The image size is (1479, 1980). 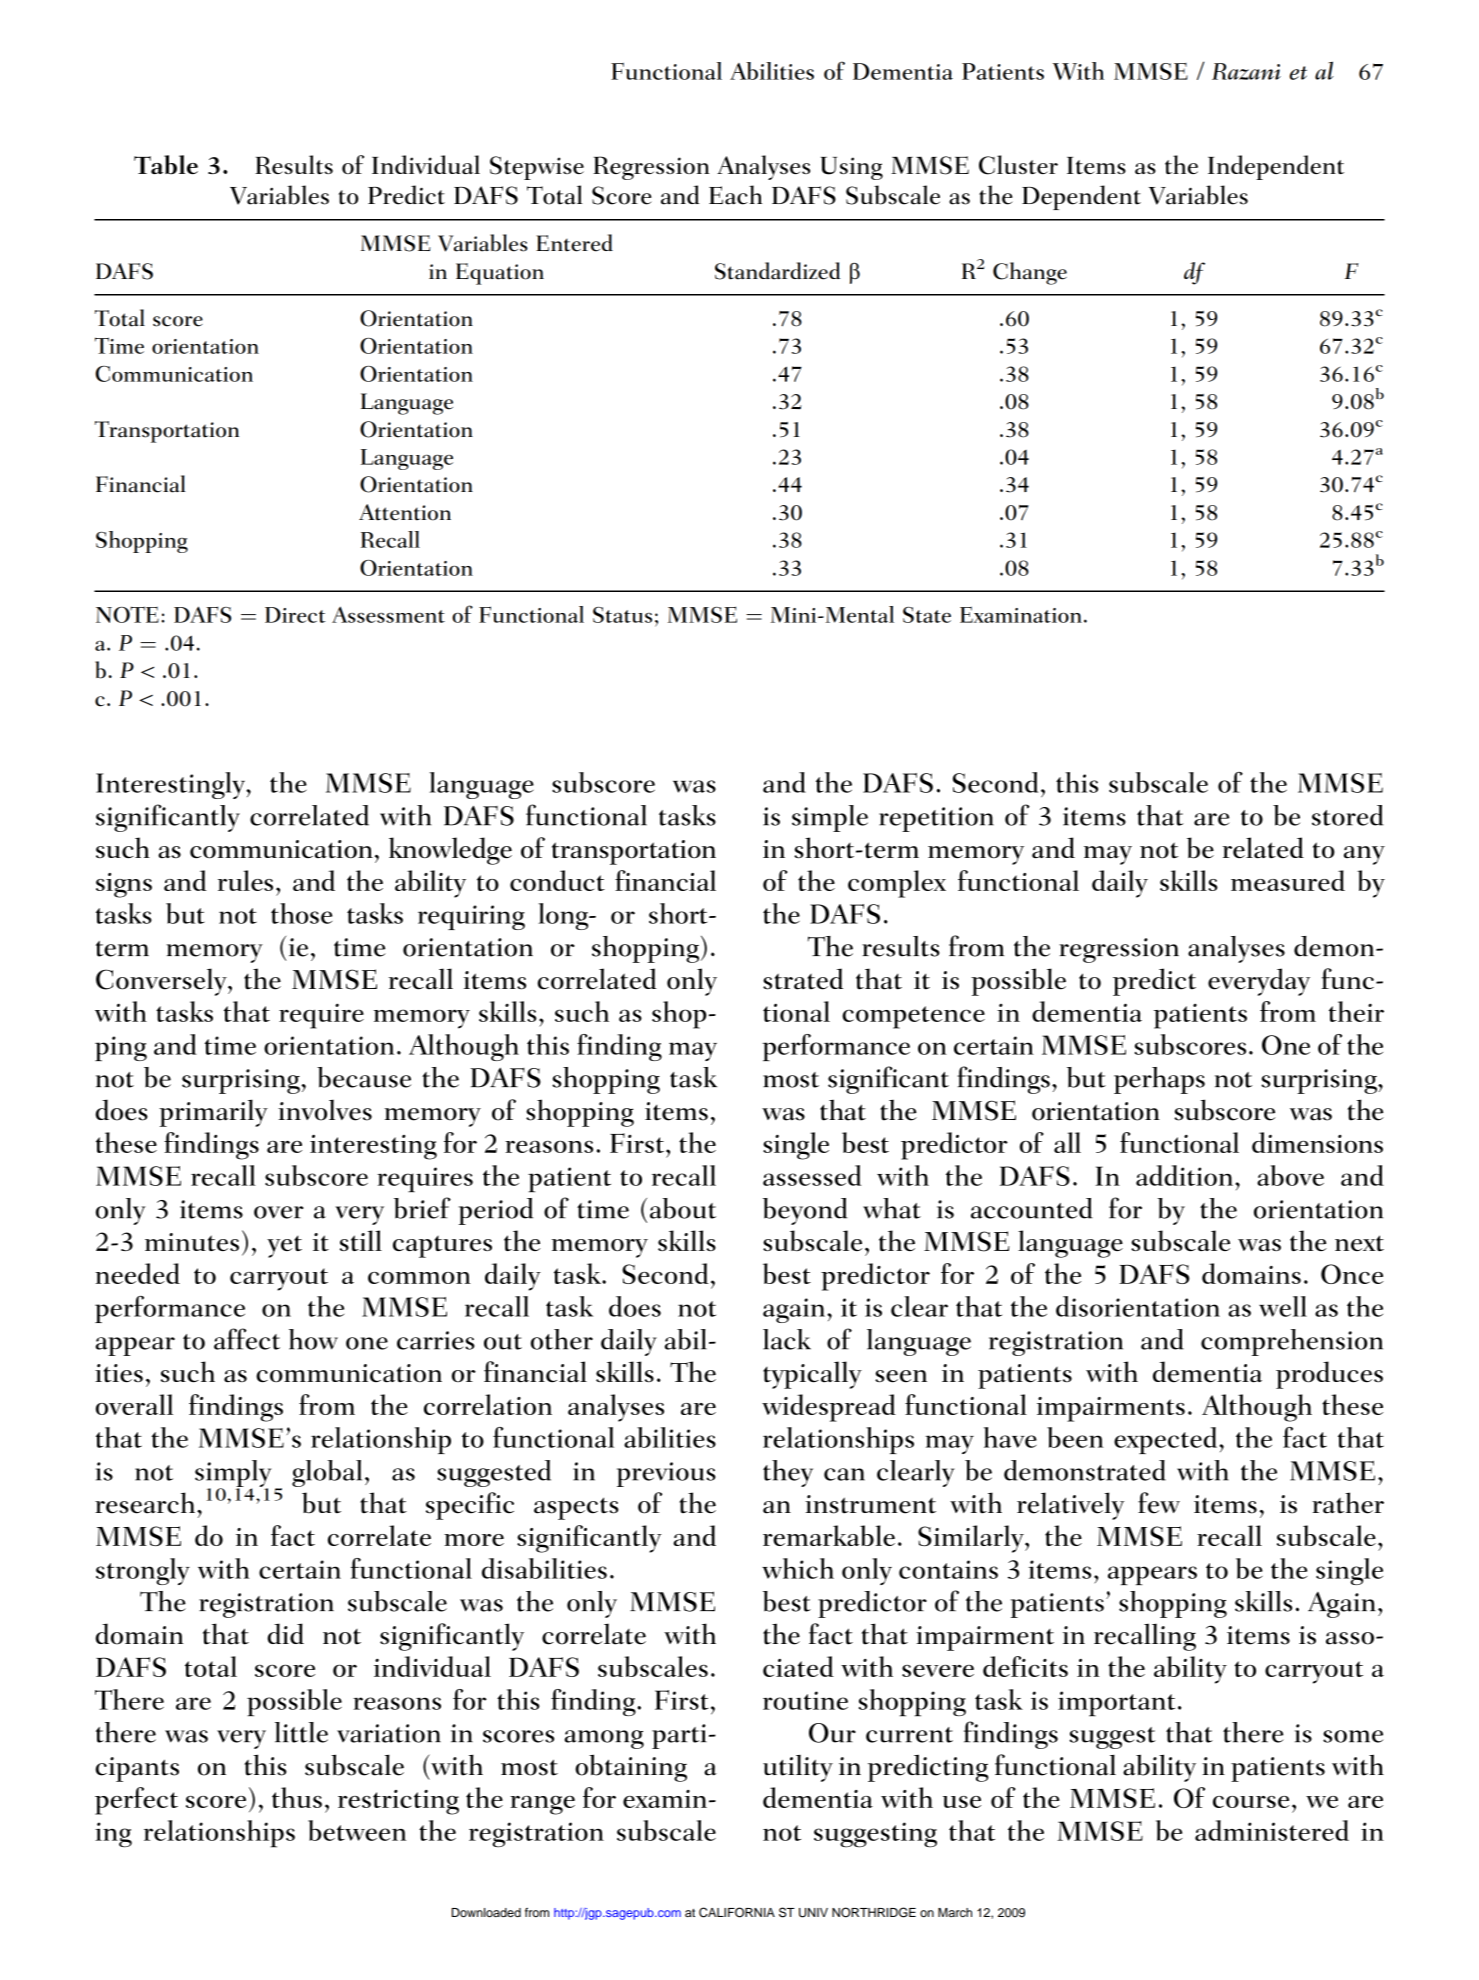 I want to click on rules, so click(x=245, y=880).
